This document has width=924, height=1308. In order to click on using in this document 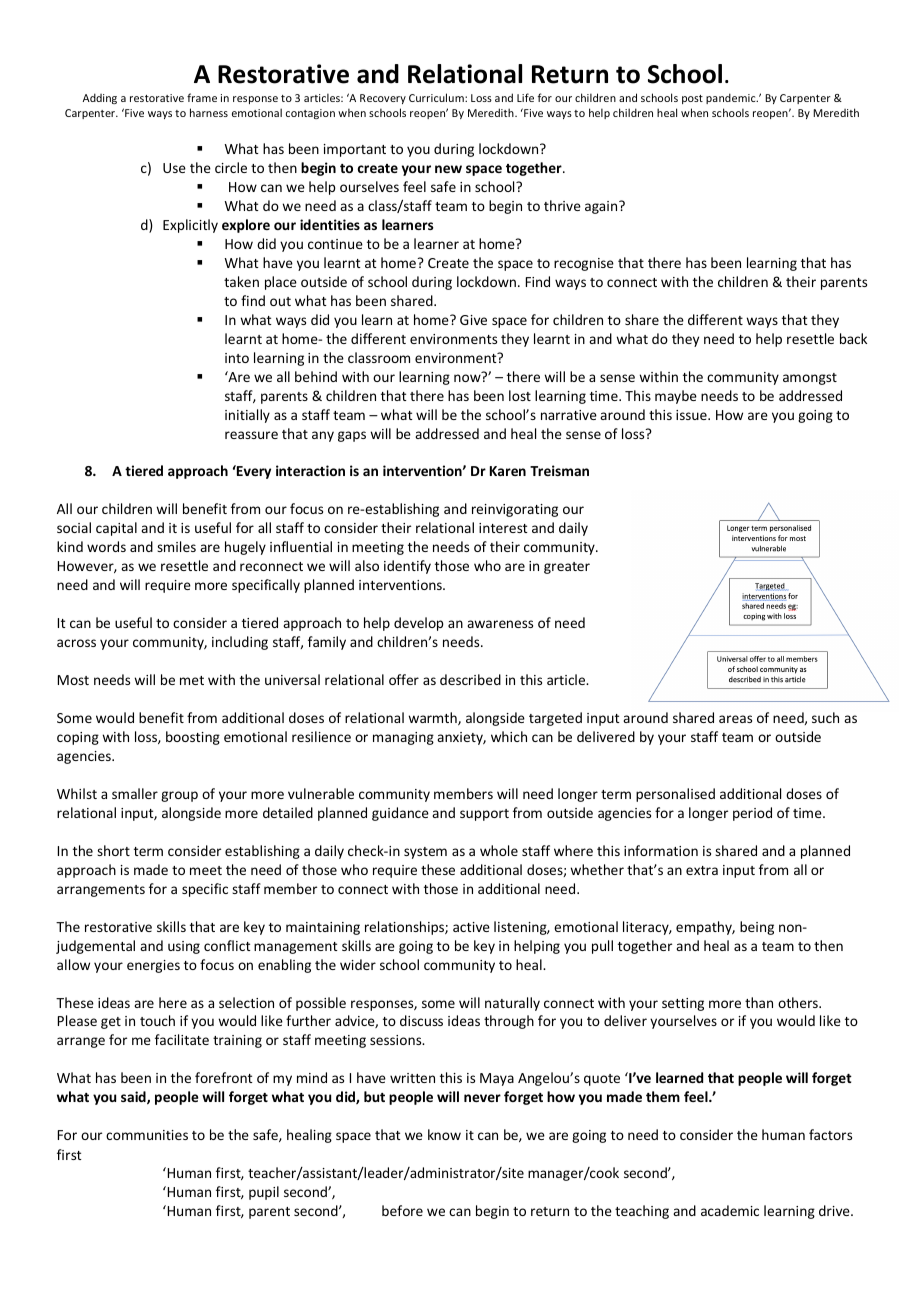, I will do `click(184, 947)`.
